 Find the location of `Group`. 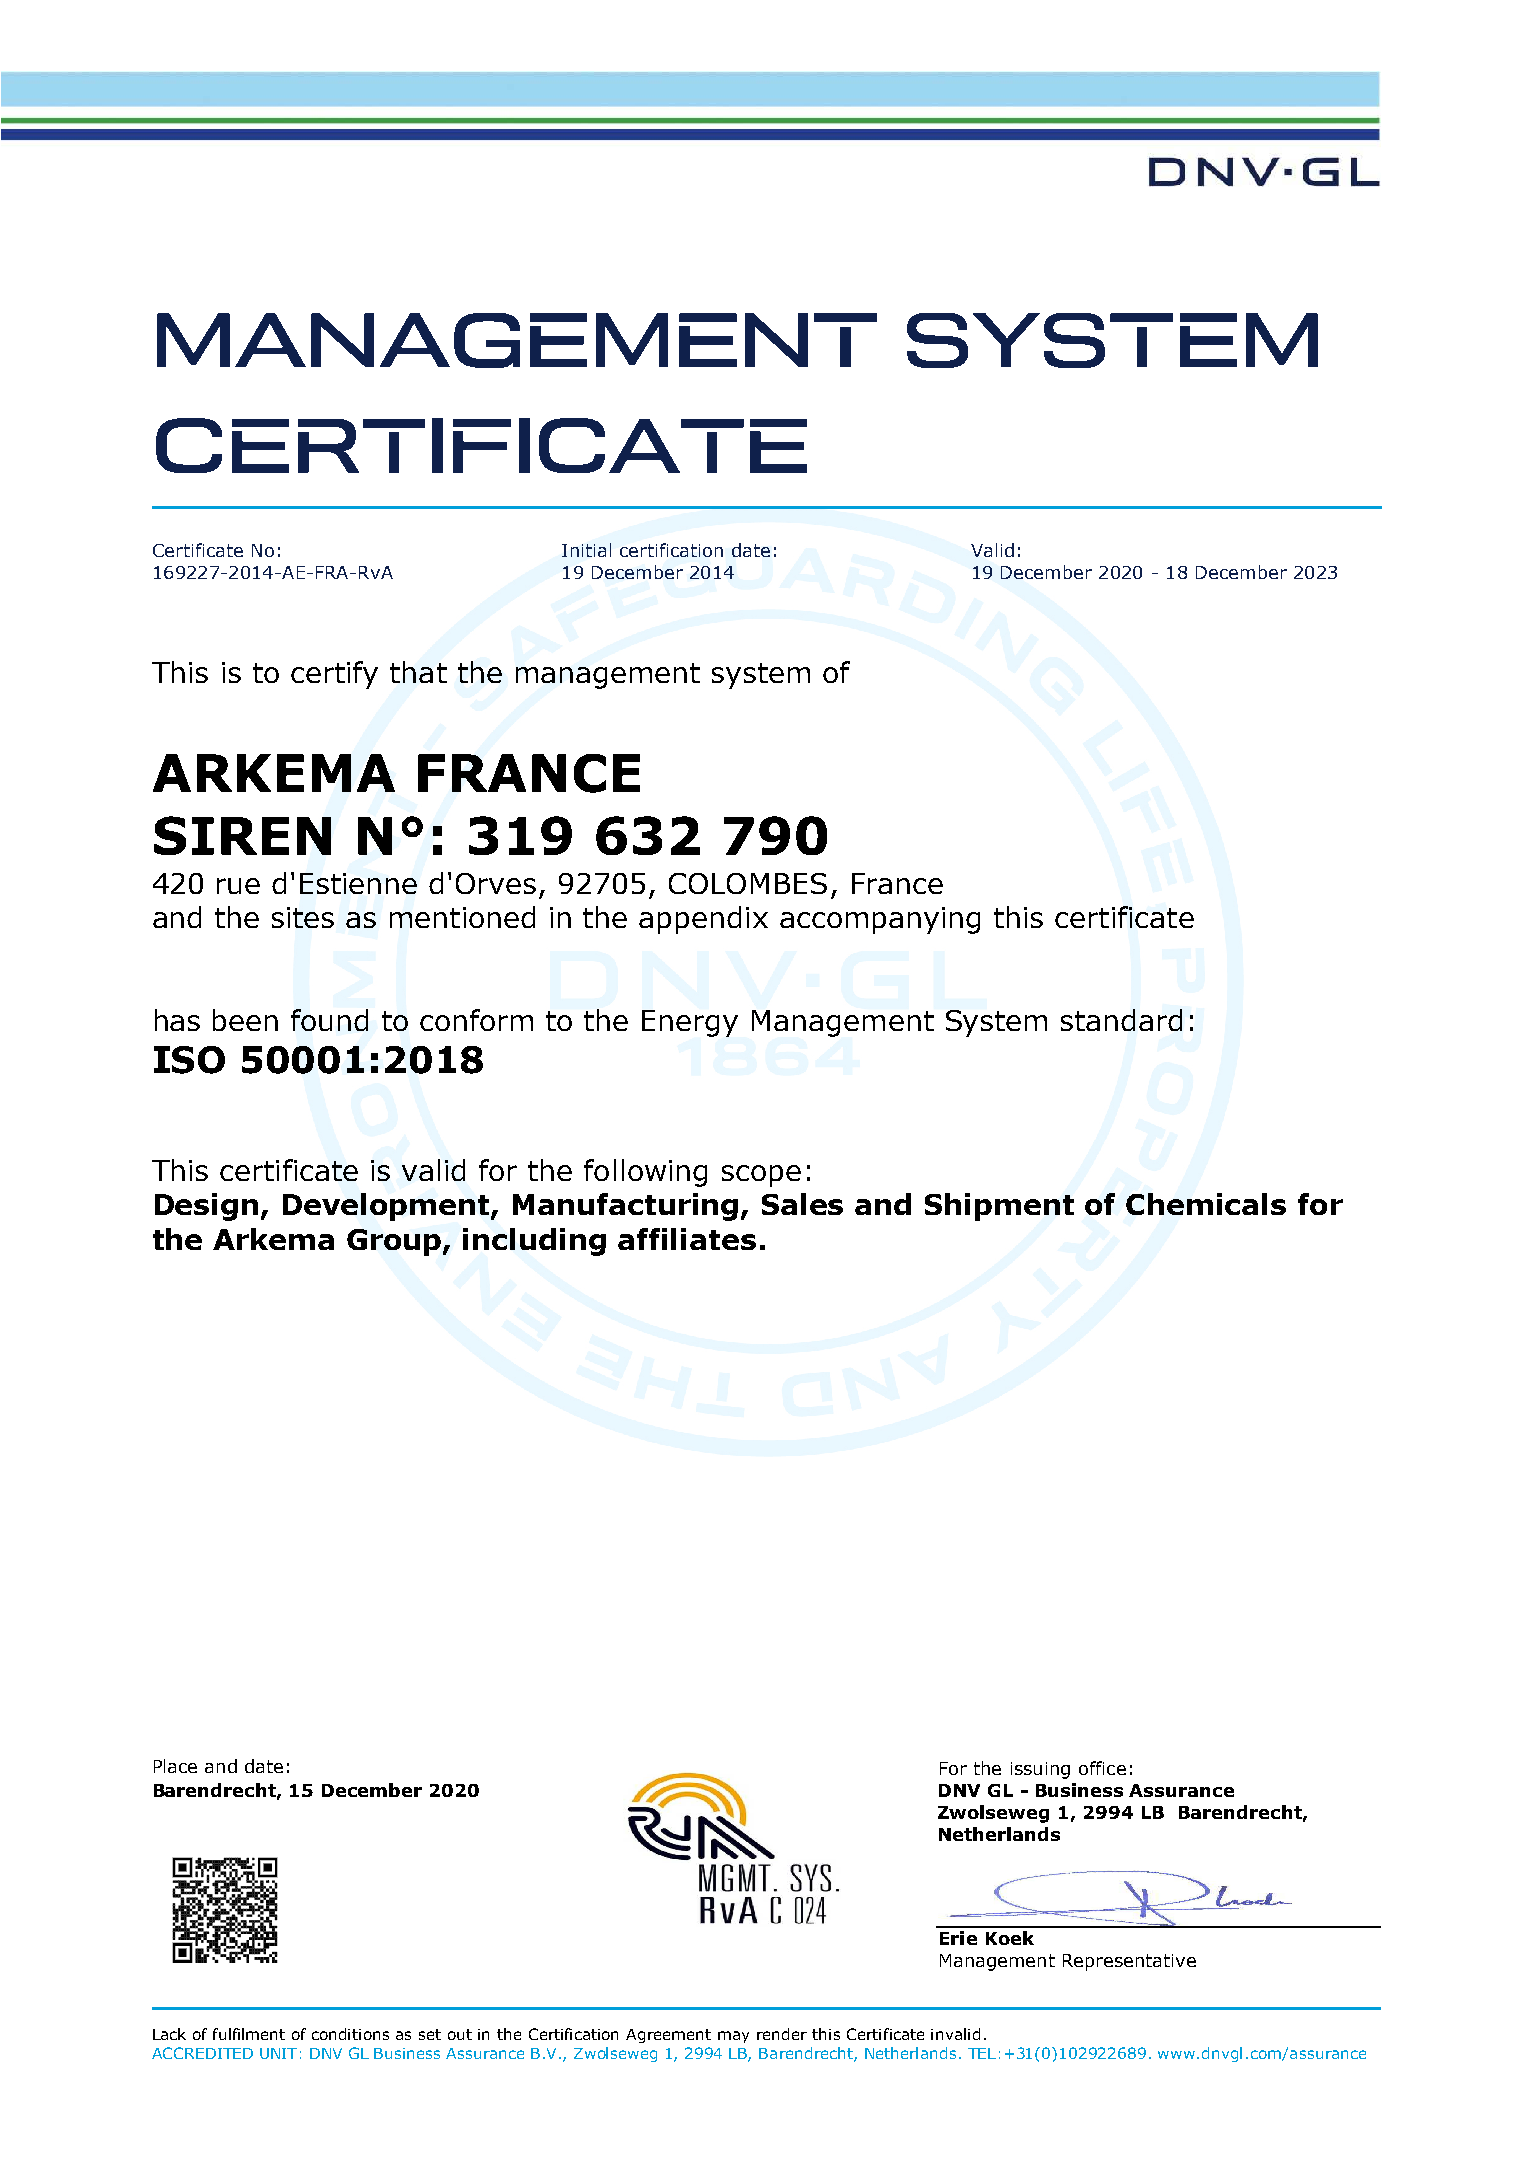

Group is located at coordinates (395, 1242).
